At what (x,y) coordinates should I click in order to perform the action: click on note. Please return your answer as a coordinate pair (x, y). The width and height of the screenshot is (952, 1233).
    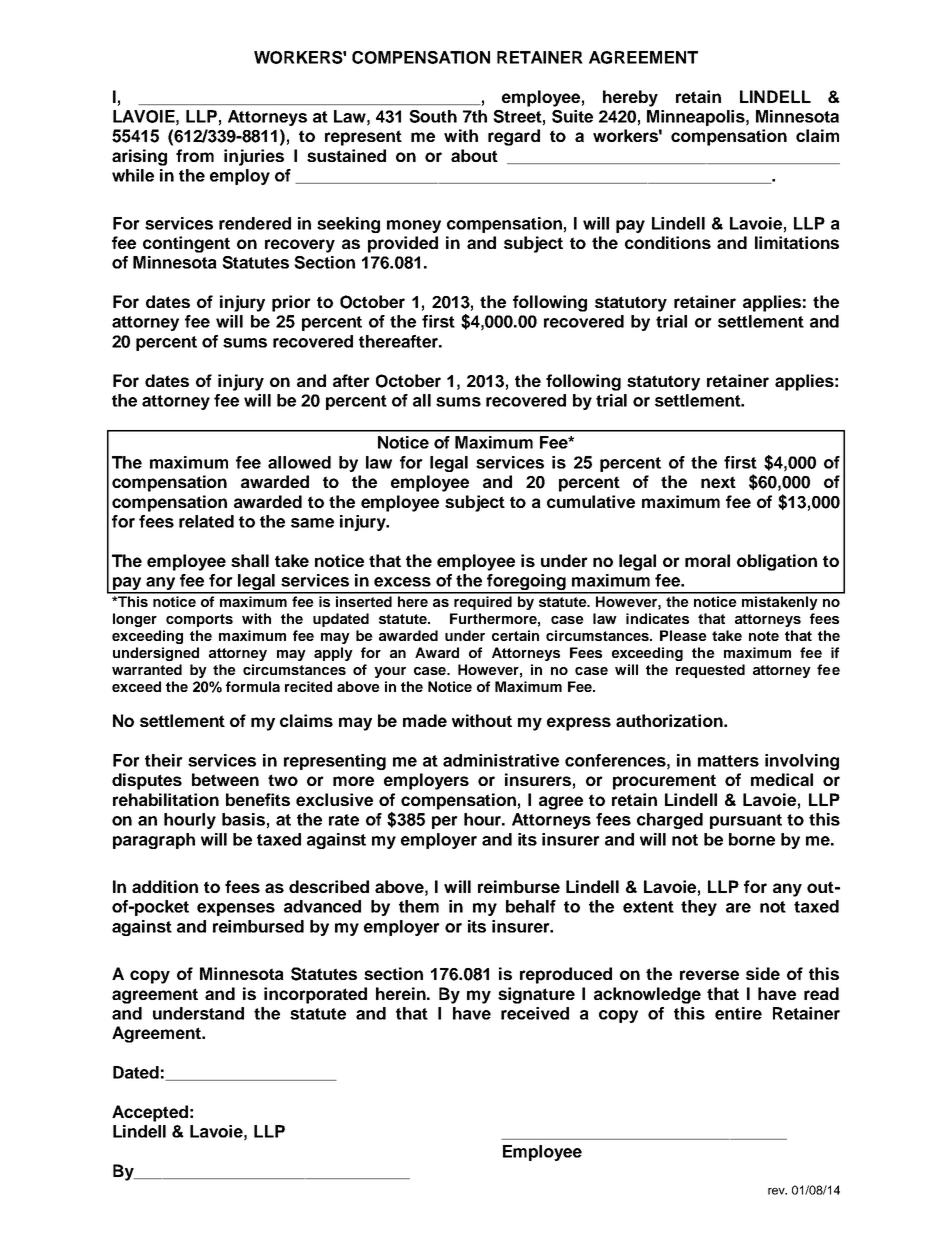
    Looking at the image, I should click on (764, 636).
